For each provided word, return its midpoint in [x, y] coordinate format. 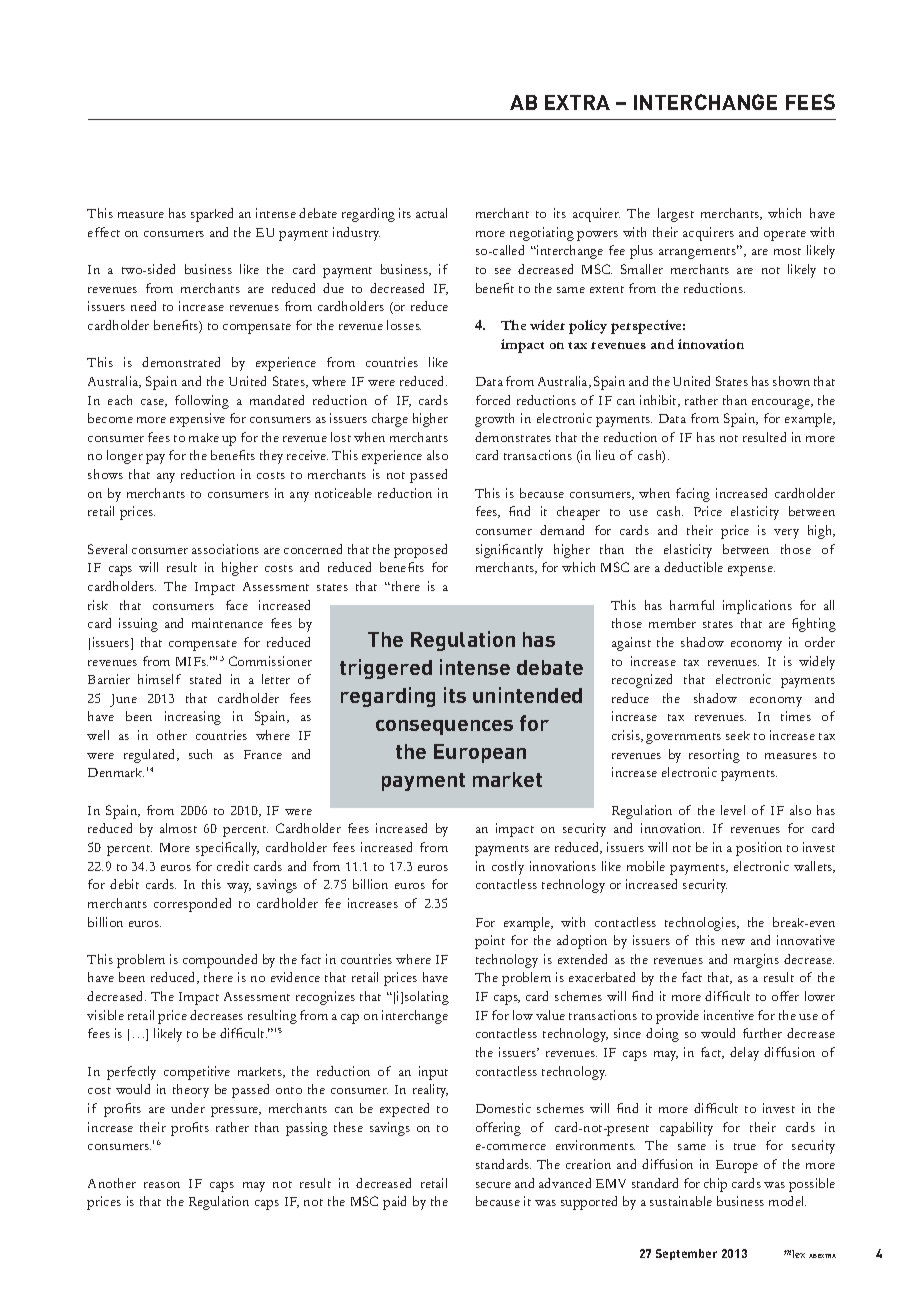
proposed [420, 551]
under [188, 1108]
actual [431, 213]
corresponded [192, 905]
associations [225, 549]
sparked [212, 215]
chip [715, 1185]
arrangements [699, 252]
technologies [702, 924]
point [490, 942]
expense [751, 571]
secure [493, 1185]
